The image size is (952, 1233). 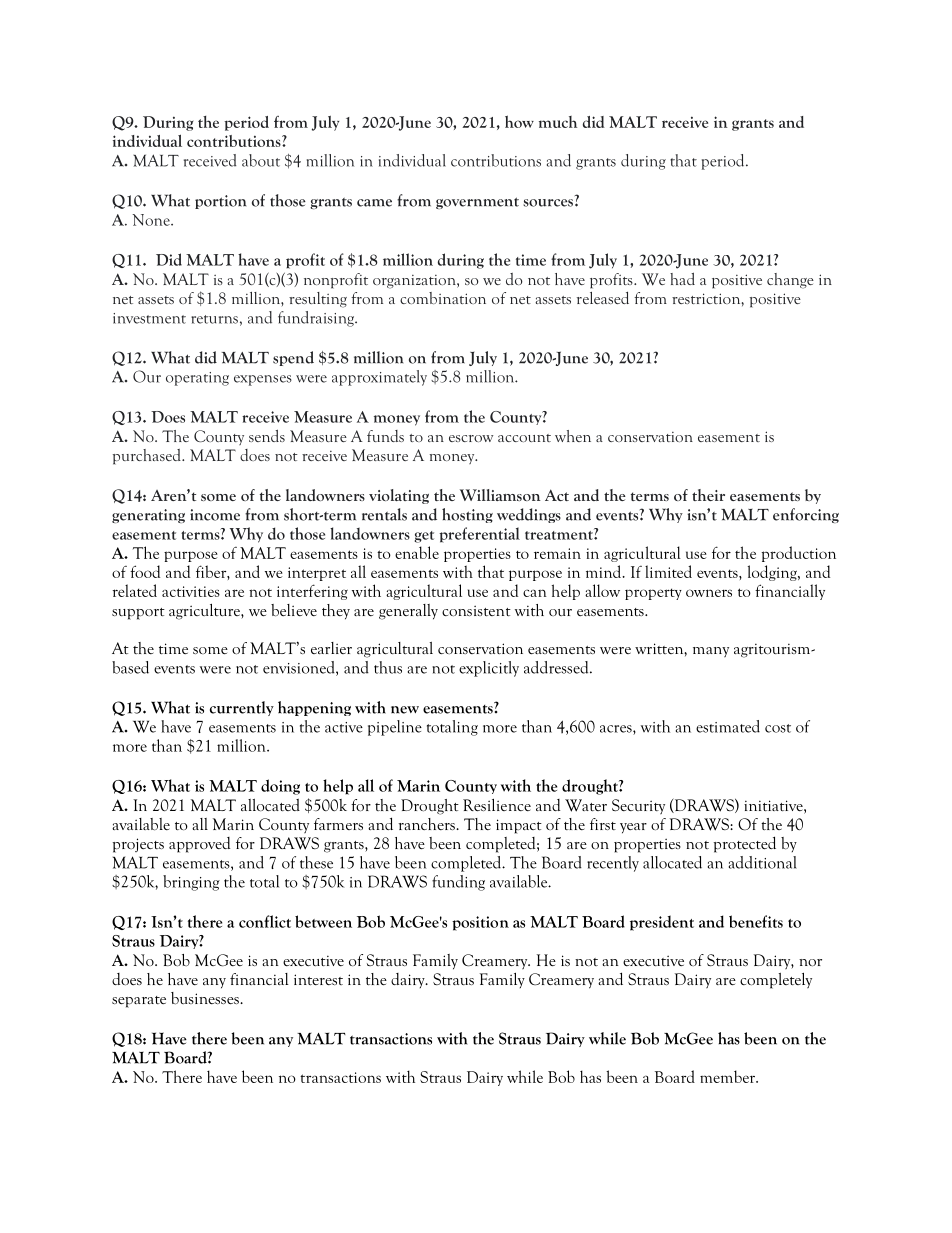 What do you see at coordinates (668, 571) in the document?
I see `limited` at bounding box center [668, 571].
